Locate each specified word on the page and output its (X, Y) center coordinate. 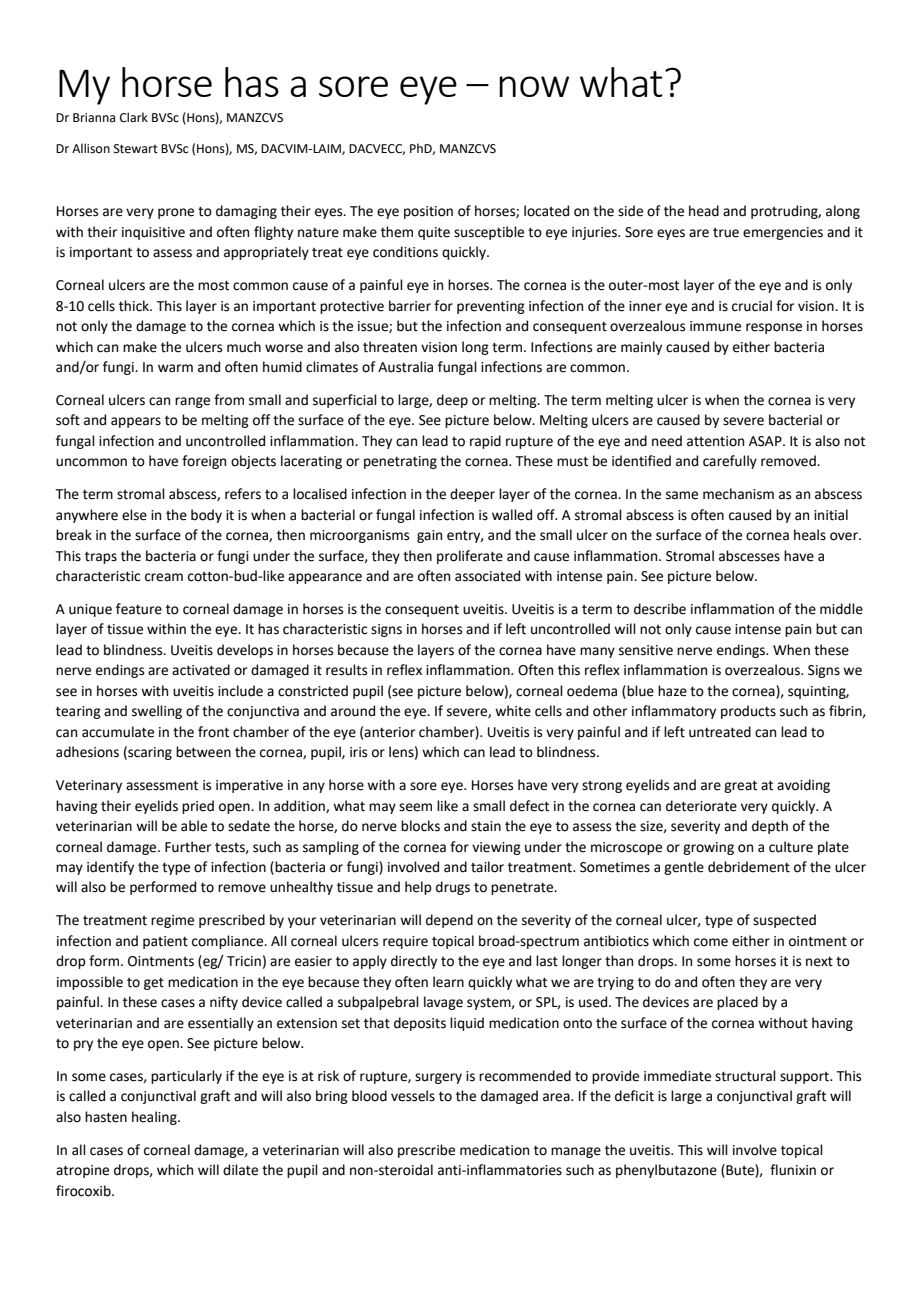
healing (155, 1118)
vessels (413, 1096)
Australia (405, 367)
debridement (749, 867)
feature (139, 609)
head (704, 211)
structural (745, 1076)
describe (660, 609)
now (534, 86)
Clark (134, 117)
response (774, 328)
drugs (453, 888)
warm (175, 368)
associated (487, 576)
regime (172, 921)
